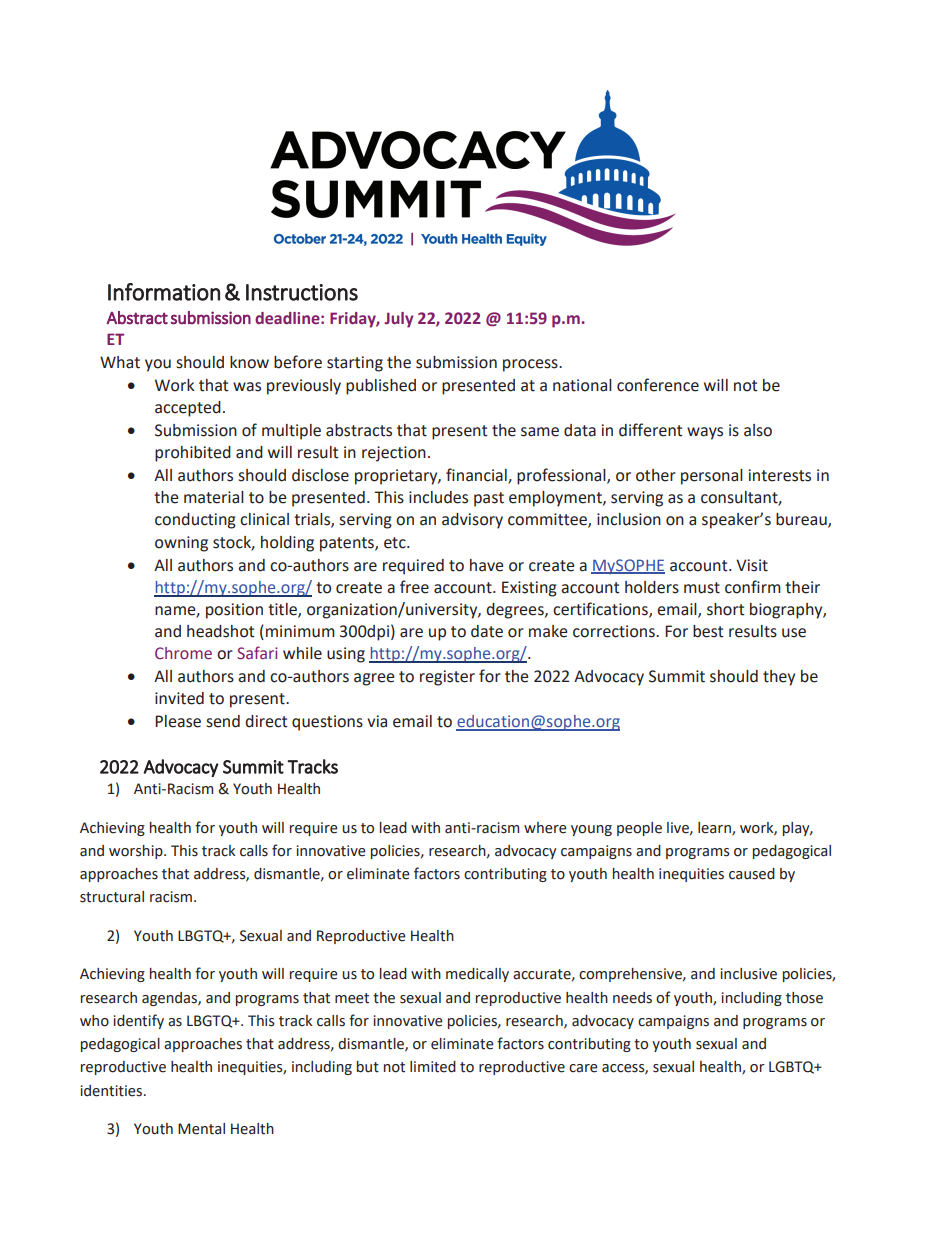 This screenshot has height=1233, width=952. I want to click on Mental, so click(201, 1129).
